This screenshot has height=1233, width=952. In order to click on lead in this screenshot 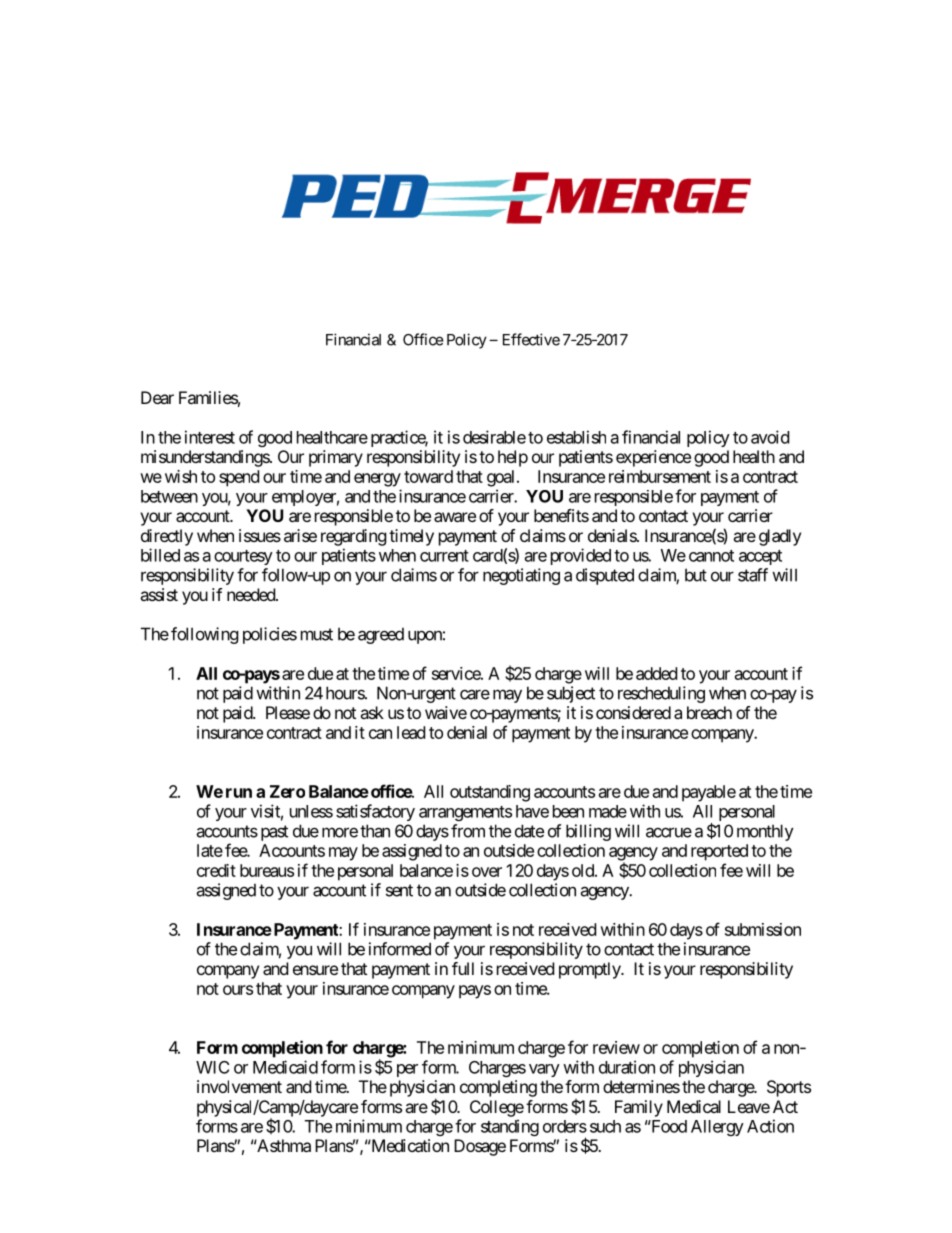, I will do `click(411, 732)`.
